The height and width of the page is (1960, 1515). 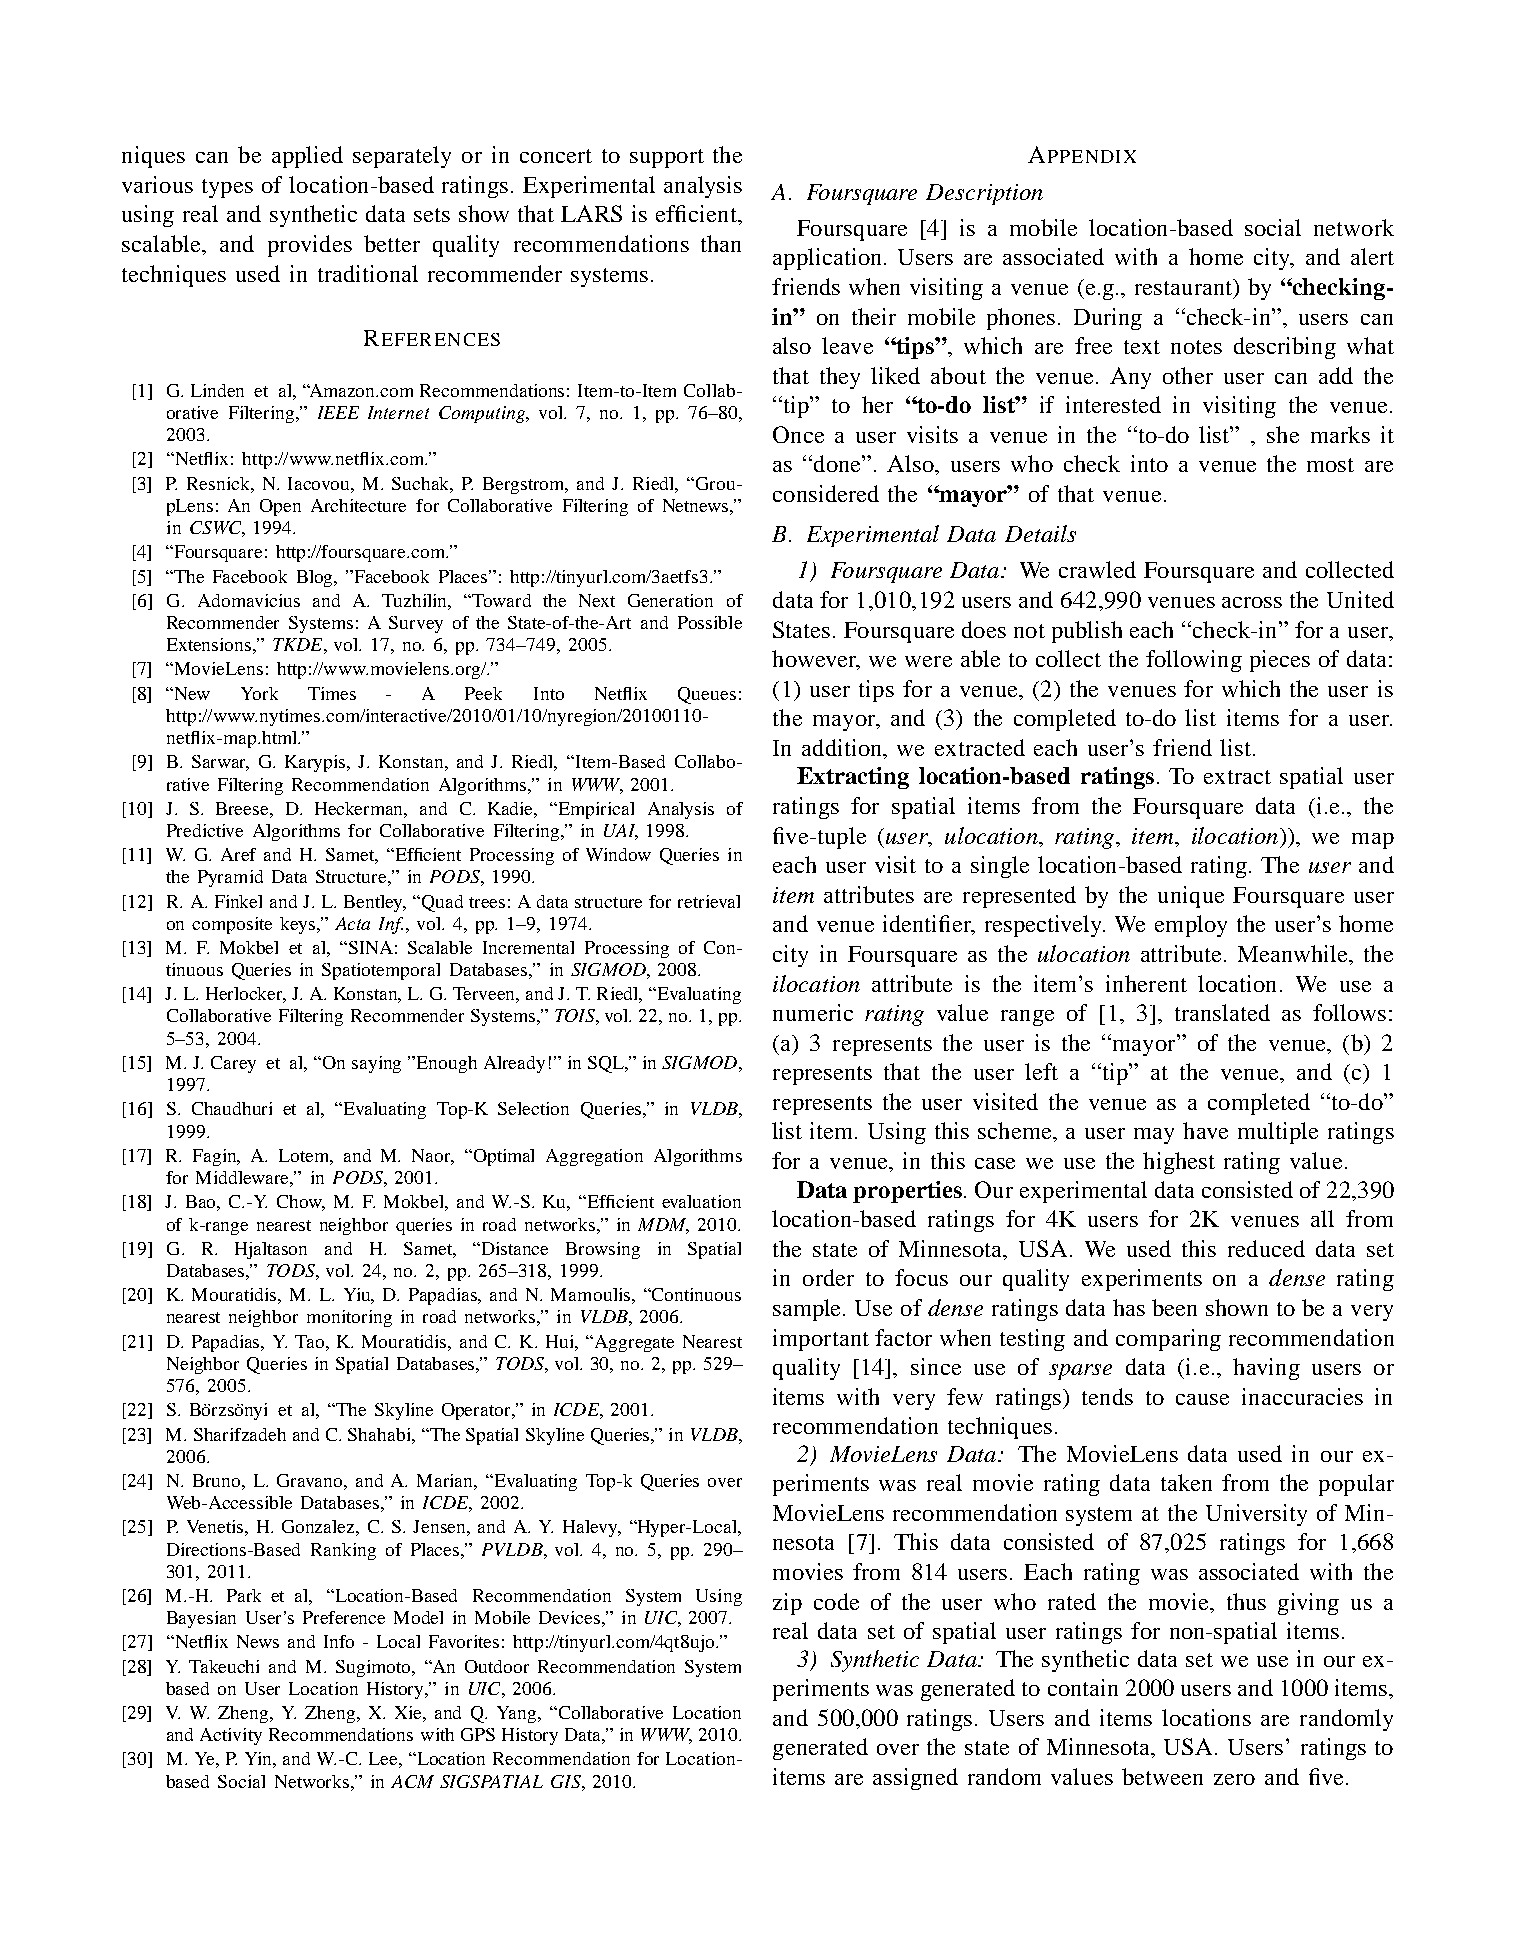 What do you see at coordinates (299, 925) in the page?
I see `keys` at bounding box center [299, 925].
